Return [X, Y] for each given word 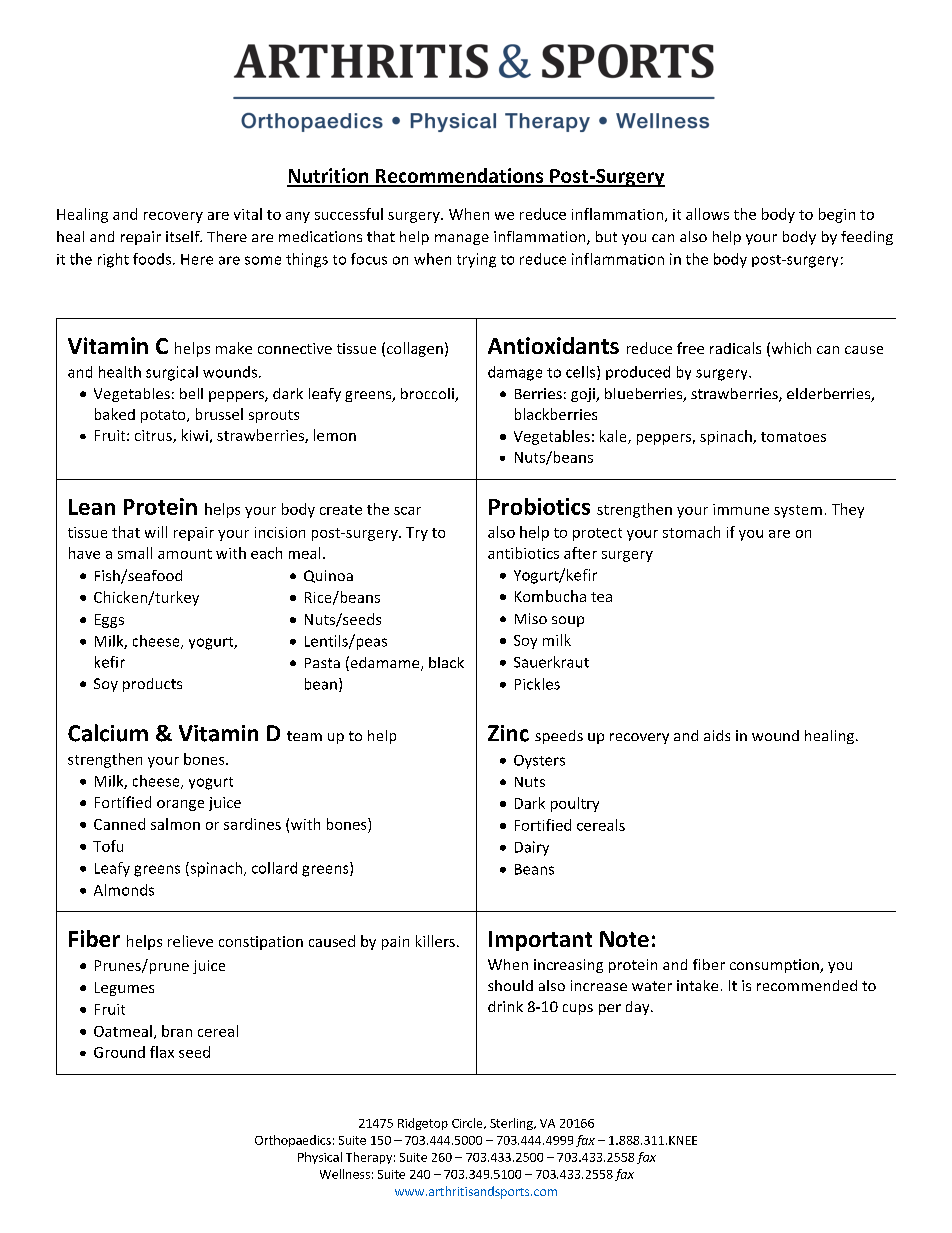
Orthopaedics [293, 1141]
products [152, 685]
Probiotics [539, 506]
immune [741, 509]
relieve [190, 941]
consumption [775, 966]
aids [717, 735]
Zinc [508, 733]
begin [837, 215]
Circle [468, 1123]
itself [184, 236]
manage [462, 239]
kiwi [195, 435]
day [639, 1008]
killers [435, 941]
